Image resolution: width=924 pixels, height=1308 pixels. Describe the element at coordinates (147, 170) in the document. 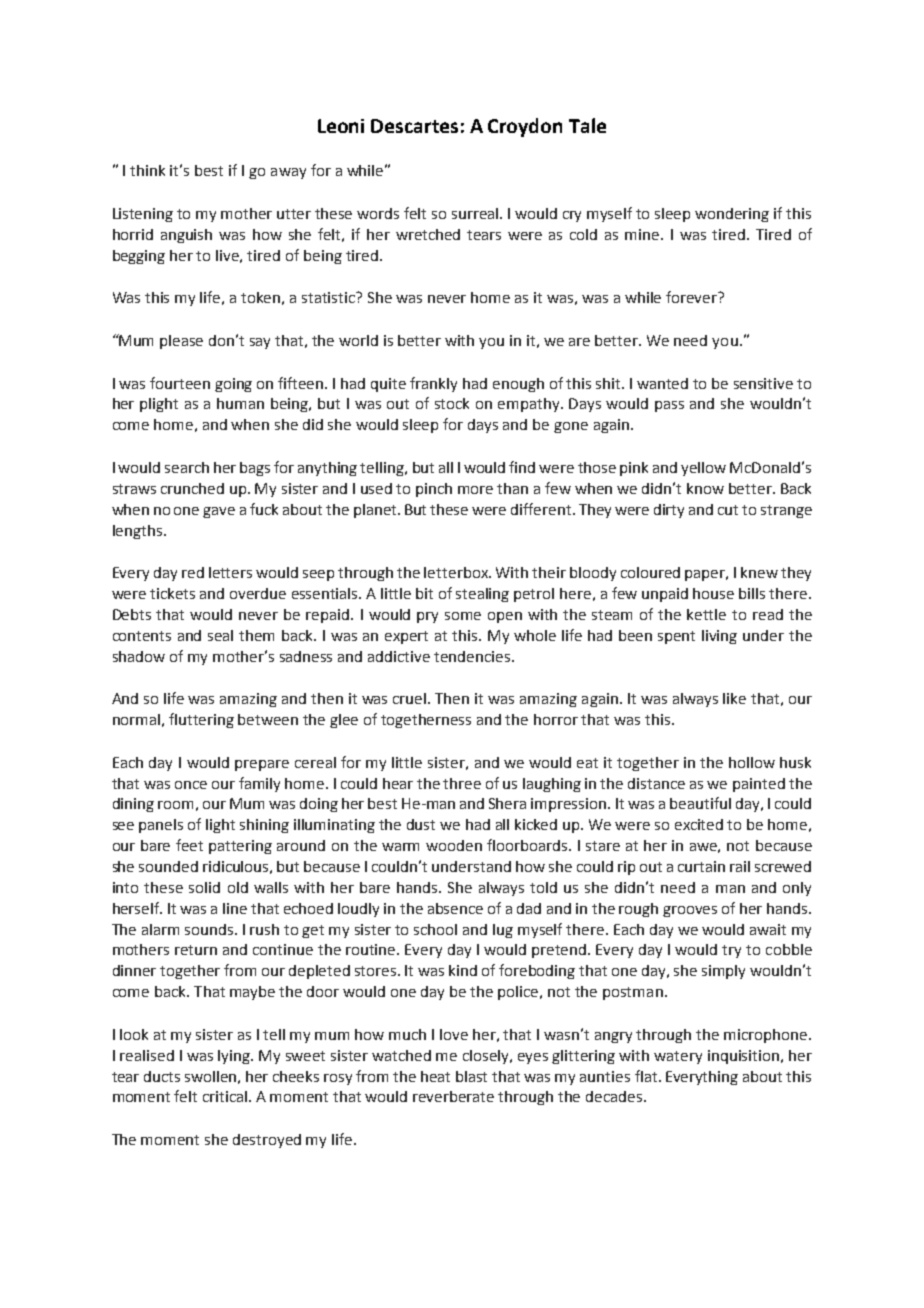

I see `think` at that location.
